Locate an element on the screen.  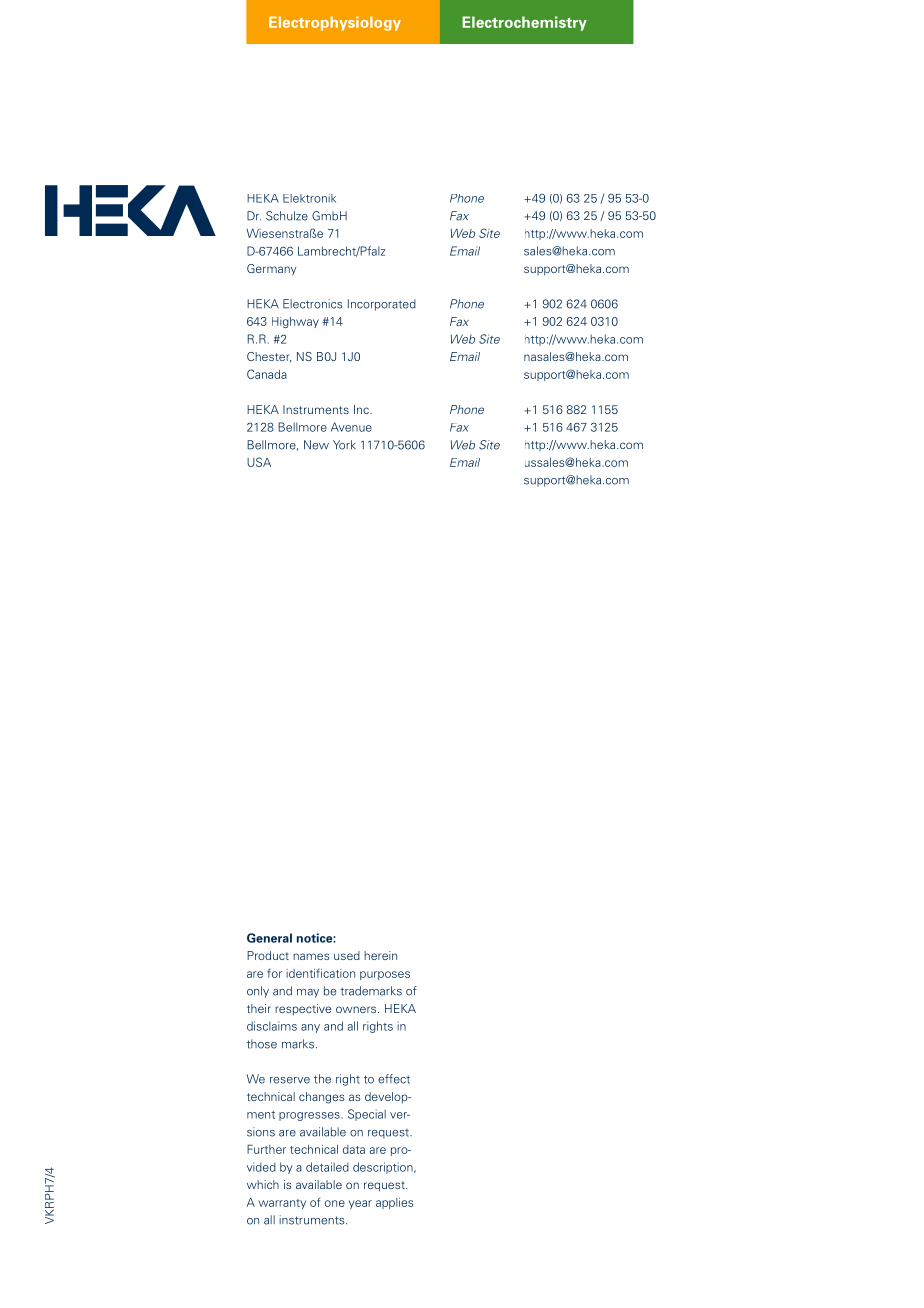
York is located at coordinates (344, 445).
